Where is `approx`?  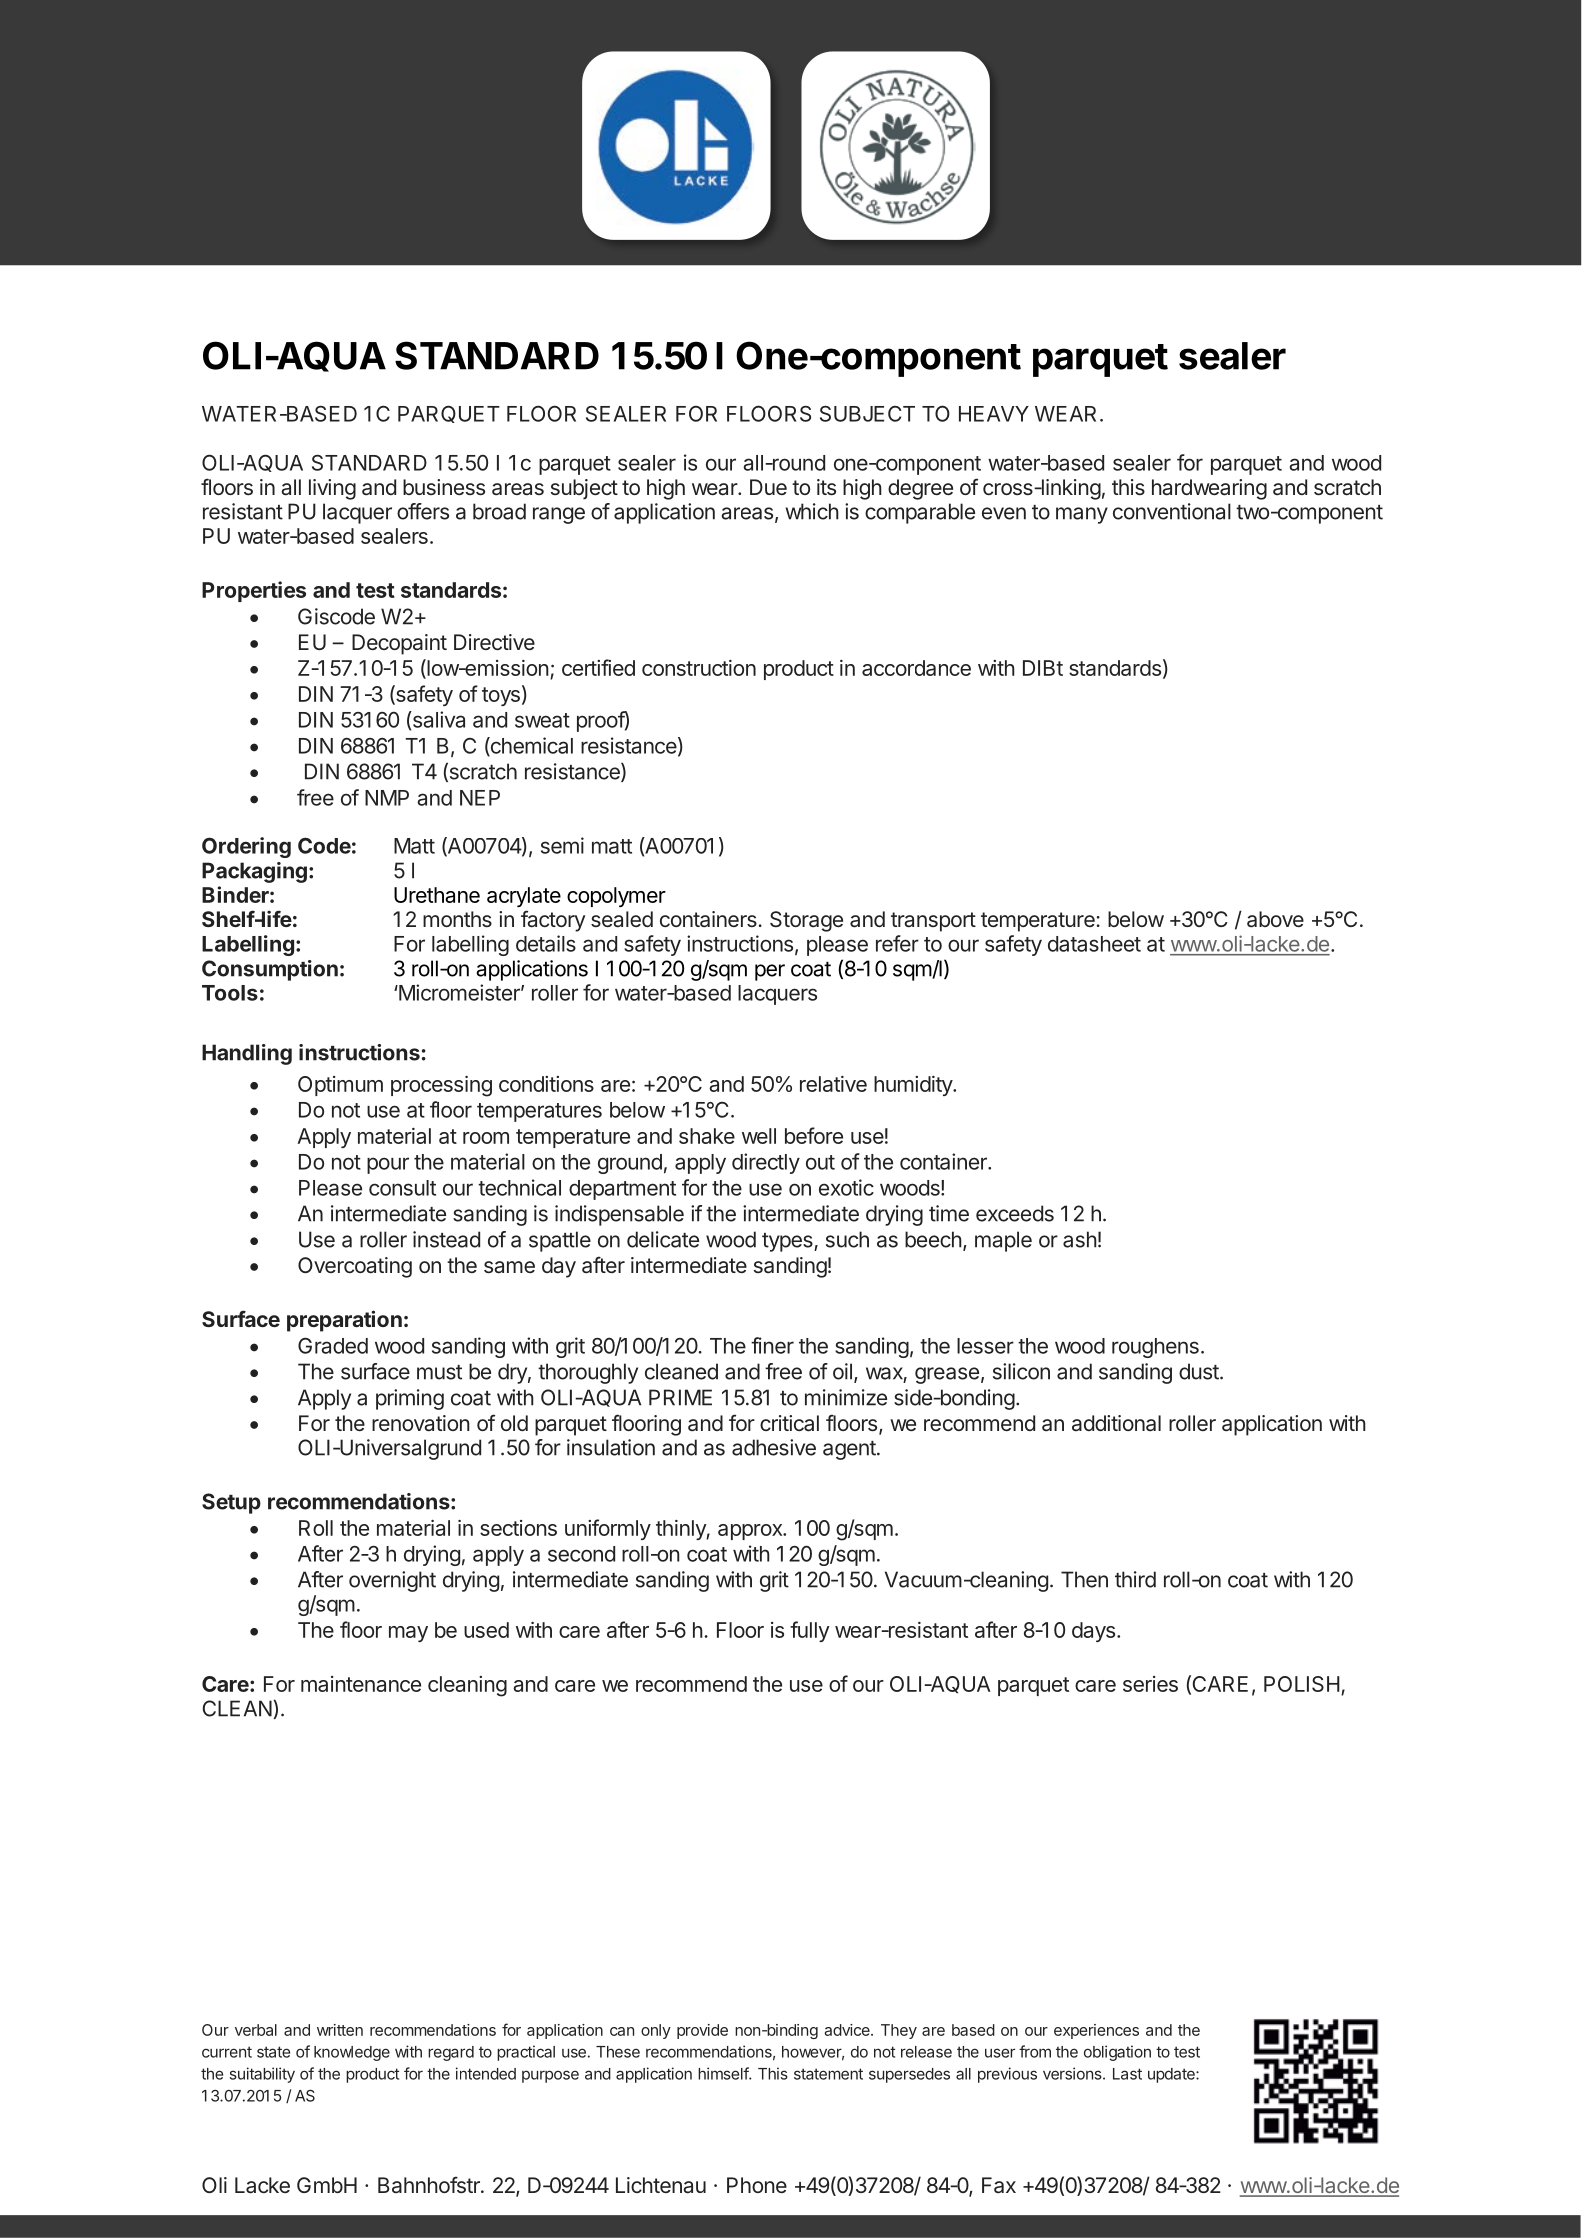
approx is located at coordinates (751, 1532).
